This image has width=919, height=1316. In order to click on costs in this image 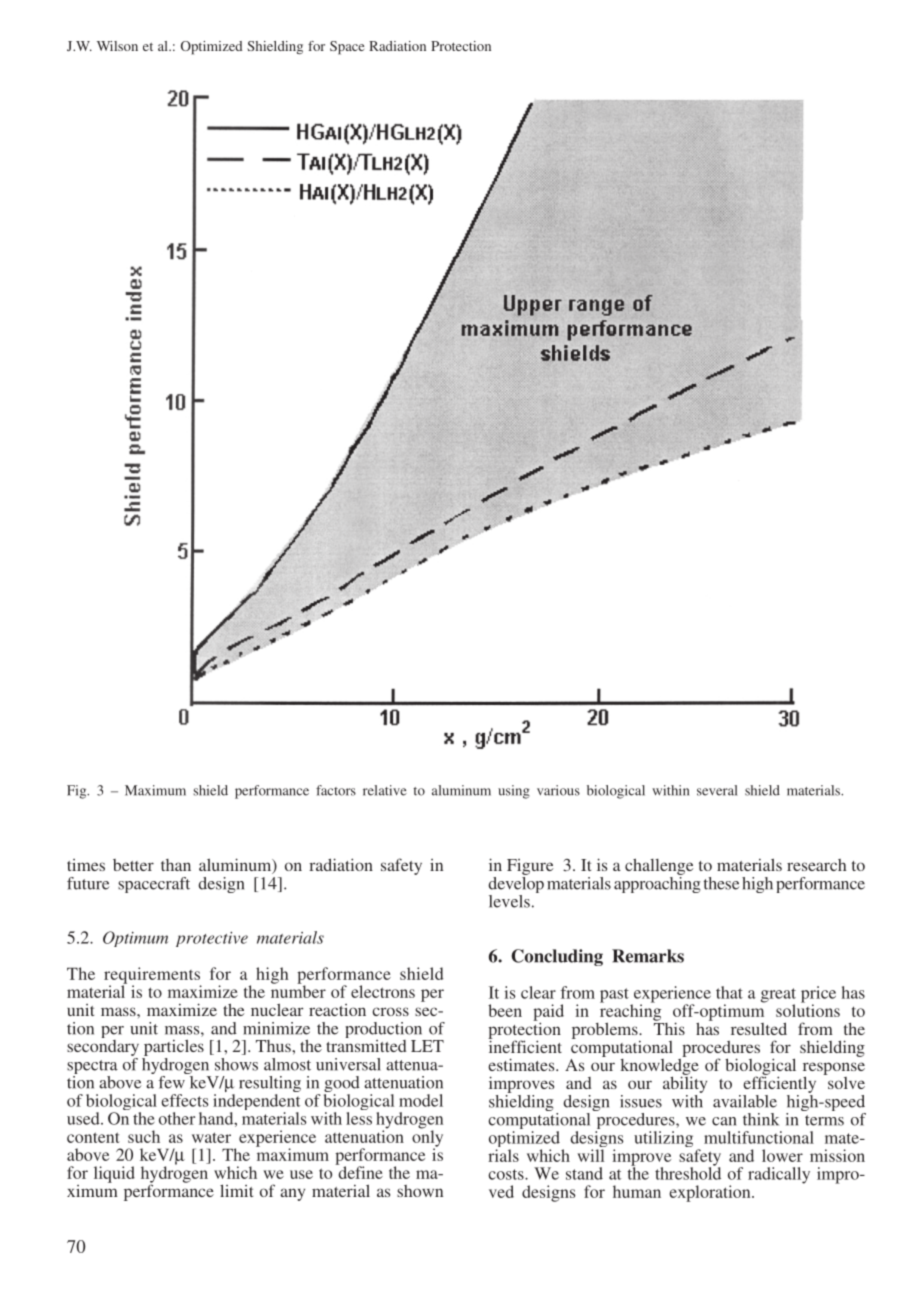, I will do `click(507, 1174)`.
